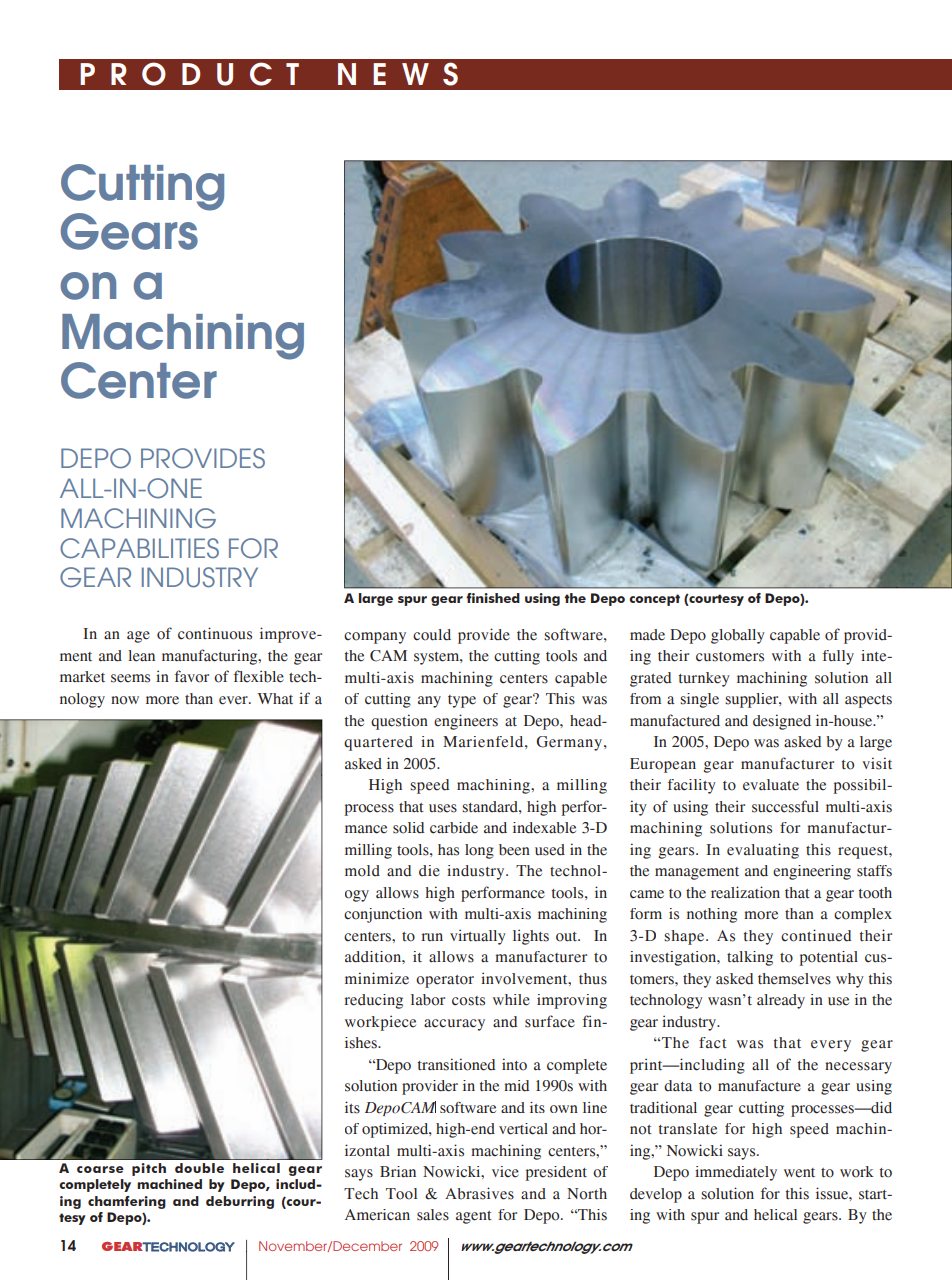  I want to click on CAPABILITIES, so click(139, 548).
